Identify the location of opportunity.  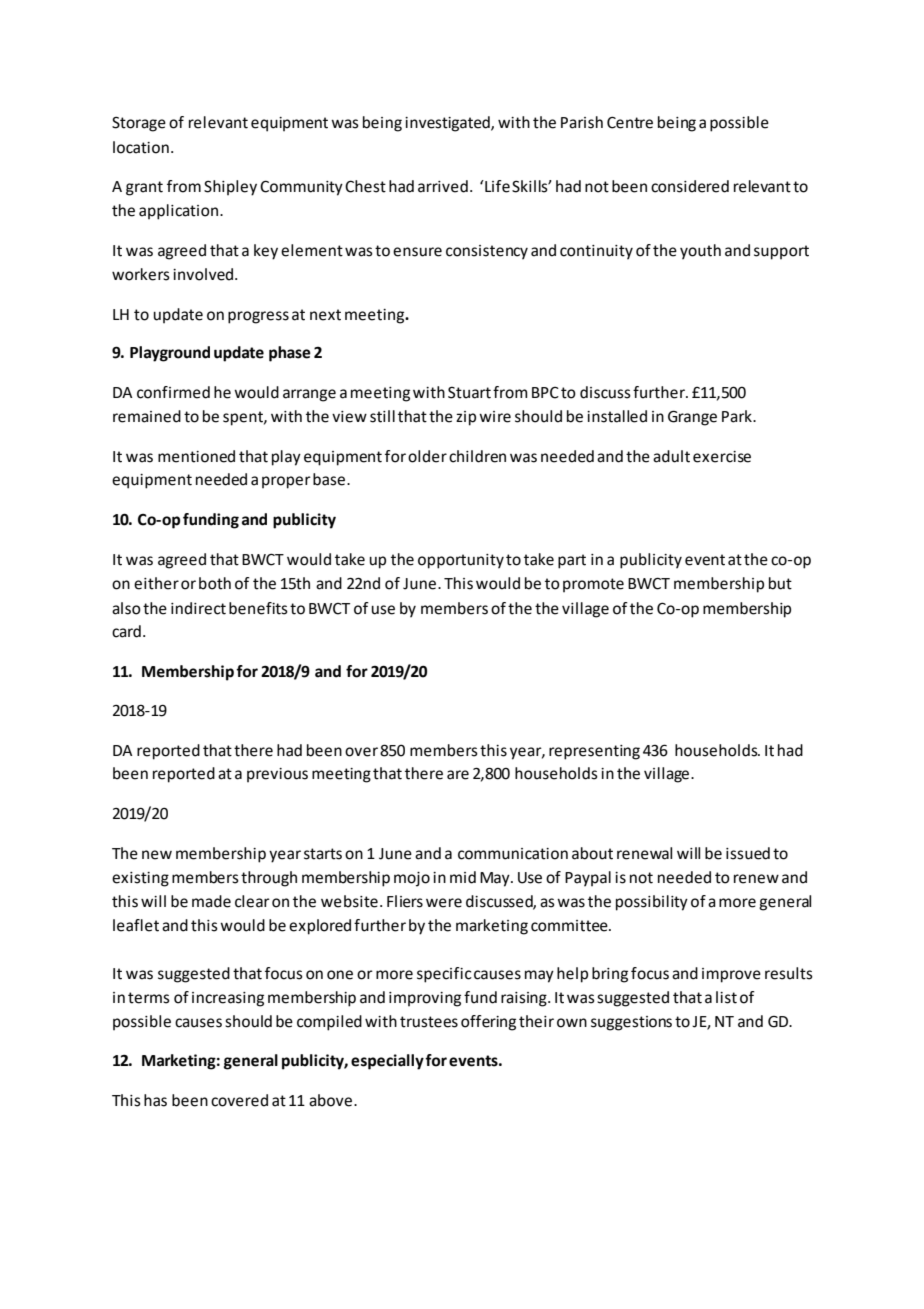
(461, 561).
